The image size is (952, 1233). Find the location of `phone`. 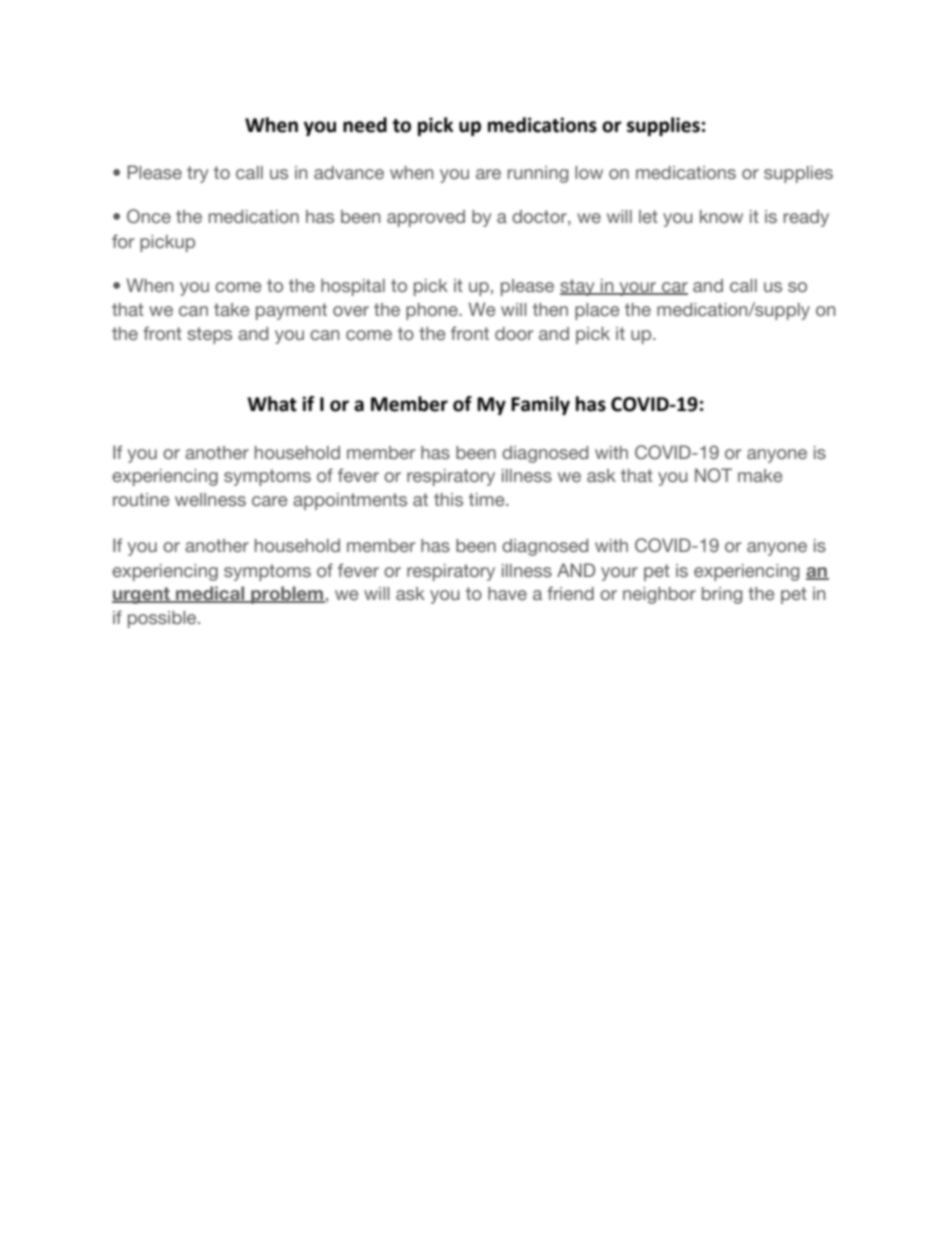

phone is located at coordinates (433, 311).
